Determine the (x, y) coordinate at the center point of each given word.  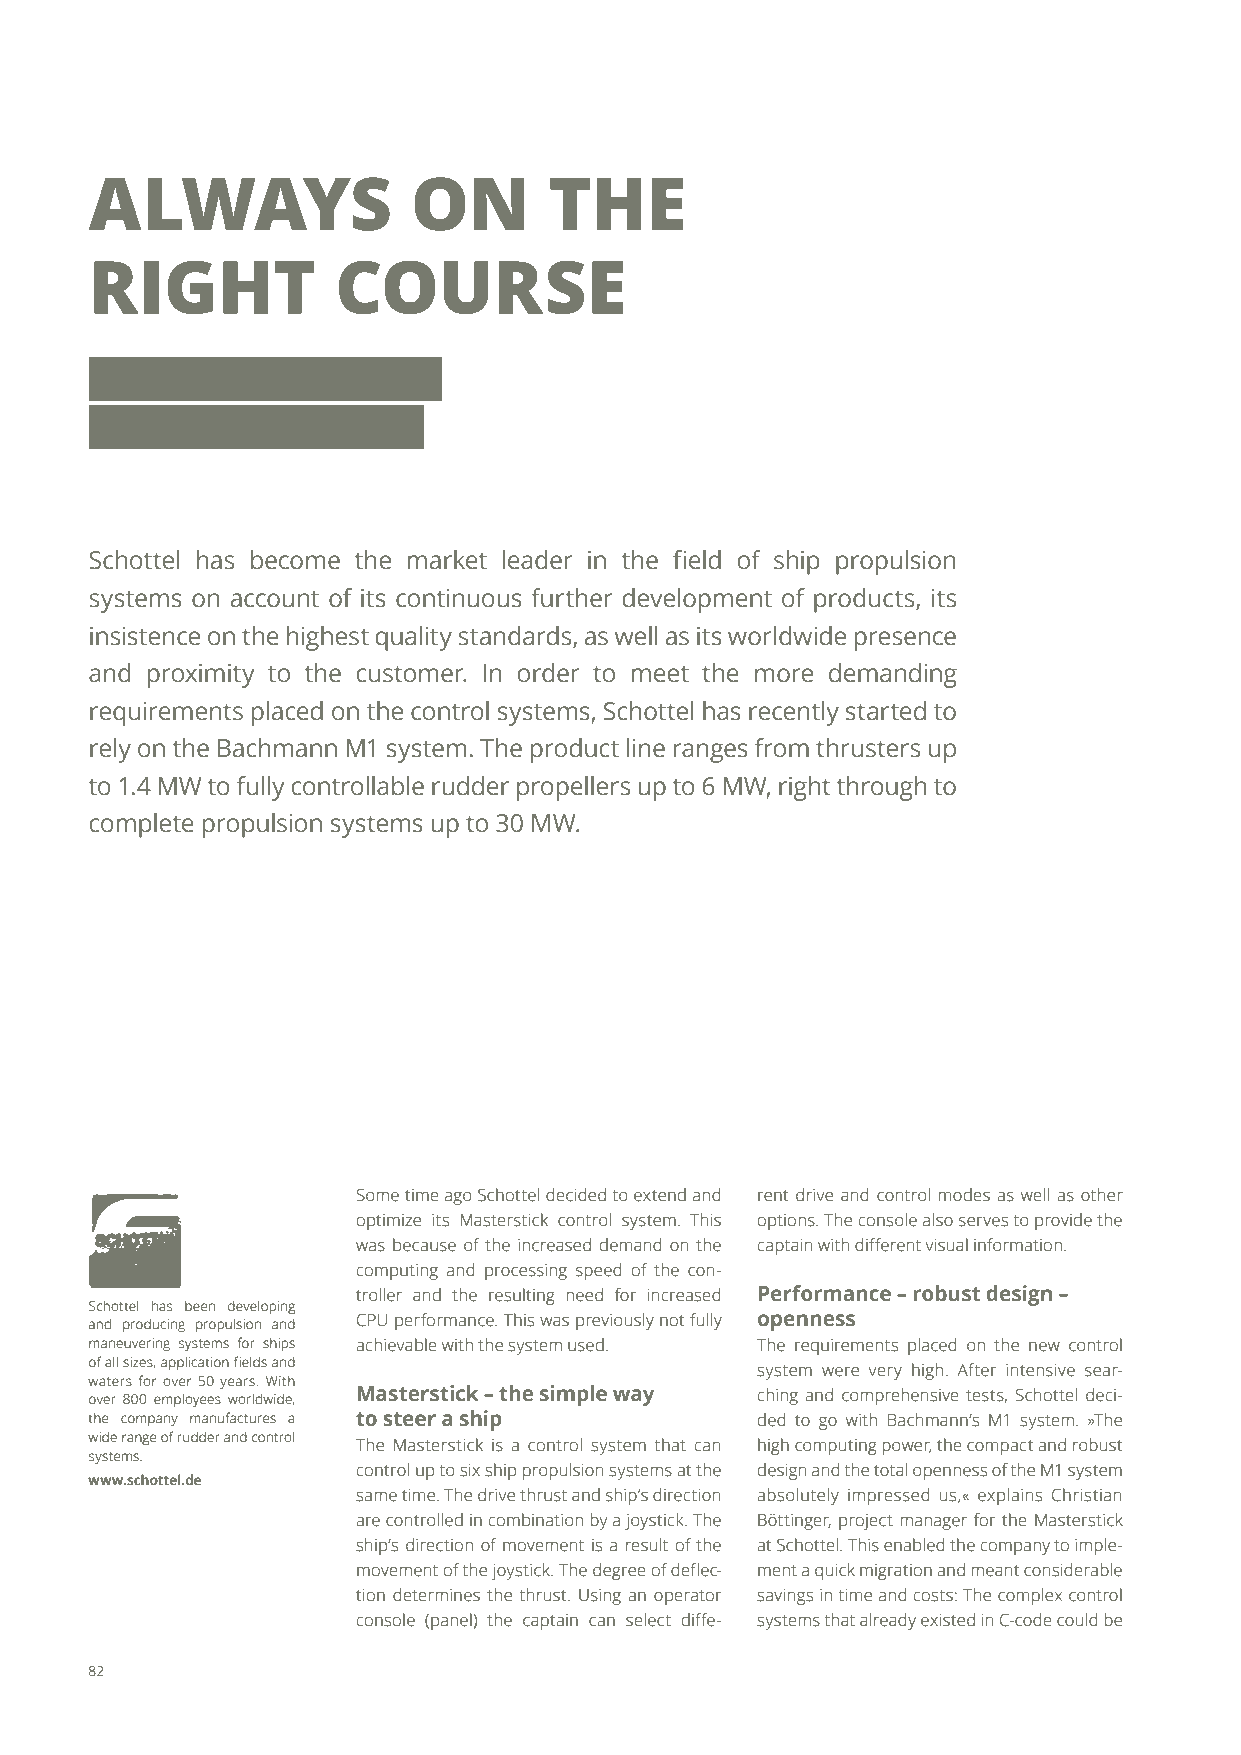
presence (905, 641)
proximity (201, 676)
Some (378, 1195)
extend (660, 1195)
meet (660, 674)
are (368, 1522)
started (886, 711)
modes (964, 1195)
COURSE (481, 287)
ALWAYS (239, 204)
